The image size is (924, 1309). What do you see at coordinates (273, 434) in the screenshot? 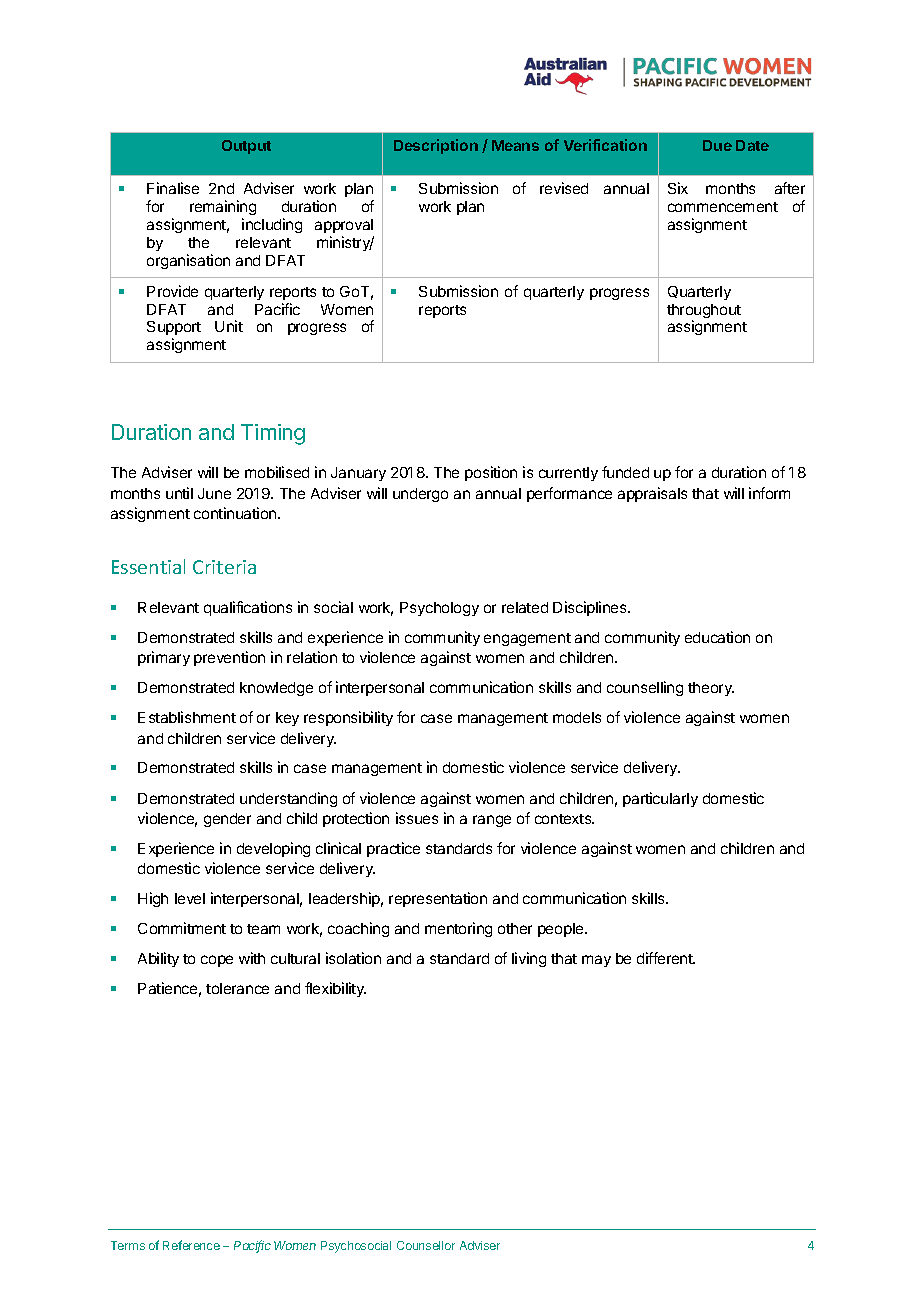
I see `Timing` at bounding box center [273, 434].
